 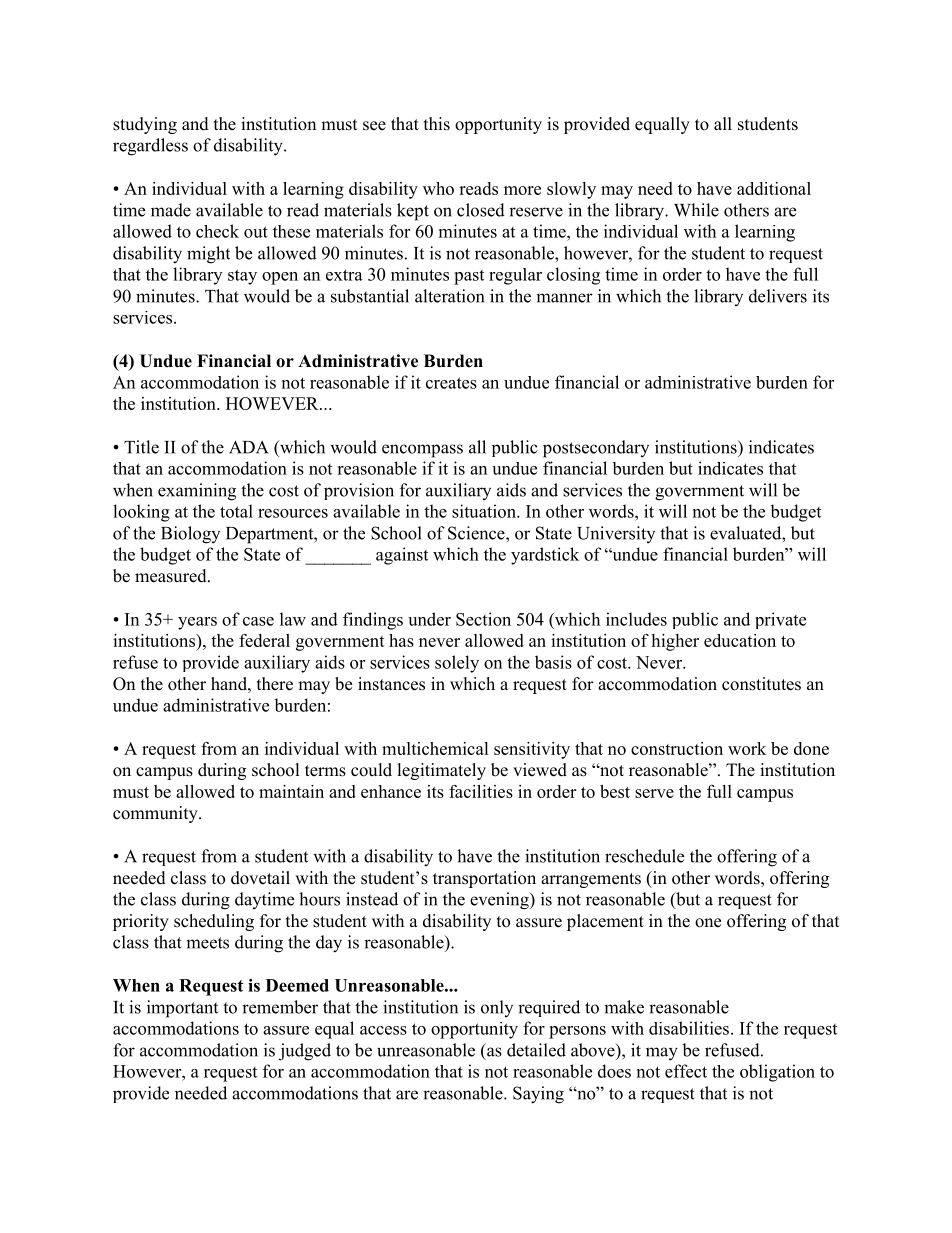 What do you see at coordinates (437, 124) in the document?
I see `this` at bounding box center [437, 124].
